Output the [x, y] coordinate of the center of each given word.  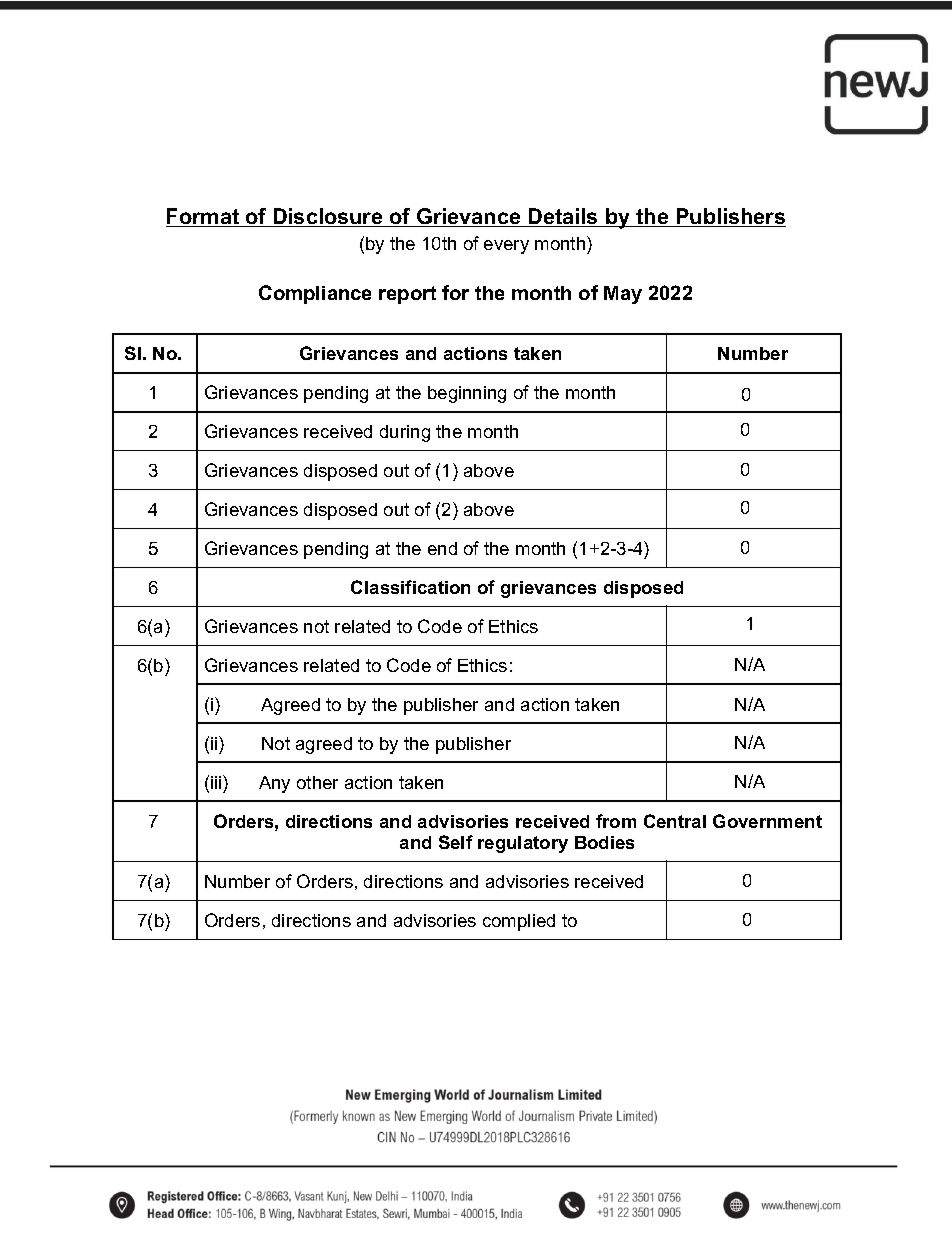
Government [767, 821]
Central [675, 821]
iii [217, 782]
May [623, 295]
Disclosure [328, 217]
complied [519, 922]
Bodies [604, 842]
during [405, 433]
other [317, 782]
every [506, 247]
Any [274, 784]
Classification [410, 587]
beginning [467, 394]
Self [456, 842]
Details [563, 217]
